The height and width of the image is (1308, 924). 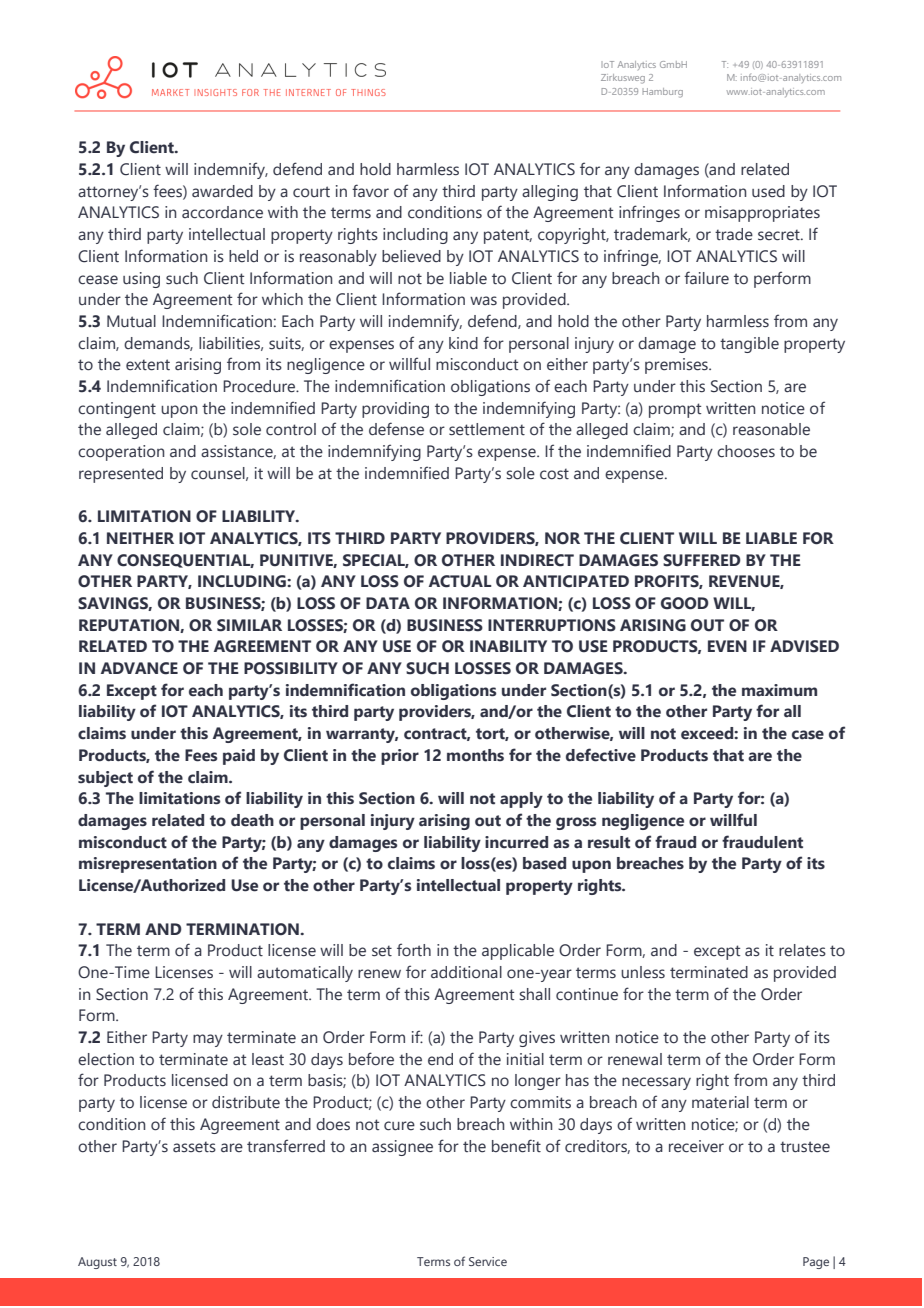 I want to click on misrepresentation, so click(x=148, y=865).
